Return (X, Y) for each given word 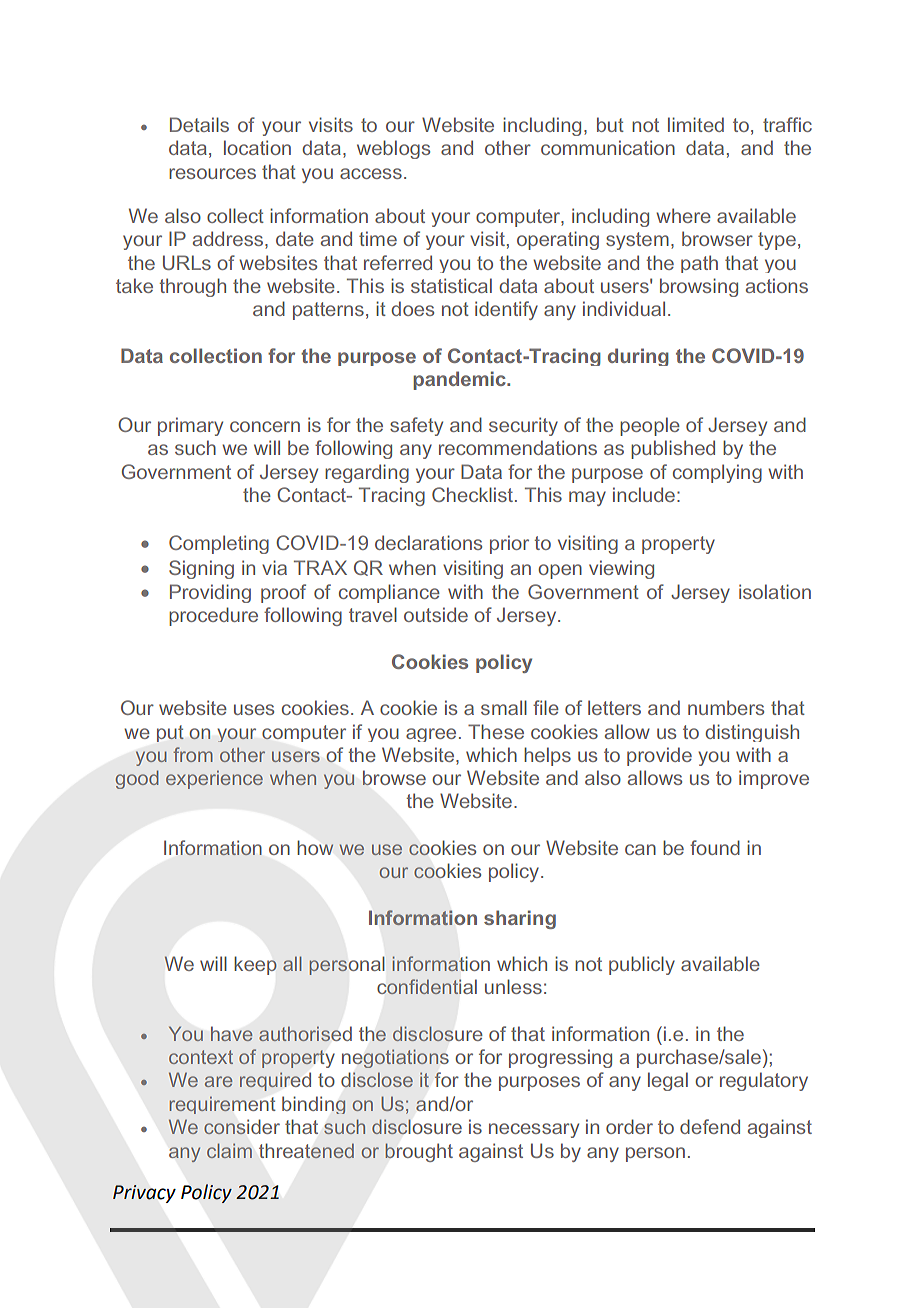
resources (212, 173)
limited (696, 124)
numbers (726, 707)
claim (229, 1150)
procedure (213, 616)
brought (419, 1152)
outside (436, 614)
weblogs (393, 149)
